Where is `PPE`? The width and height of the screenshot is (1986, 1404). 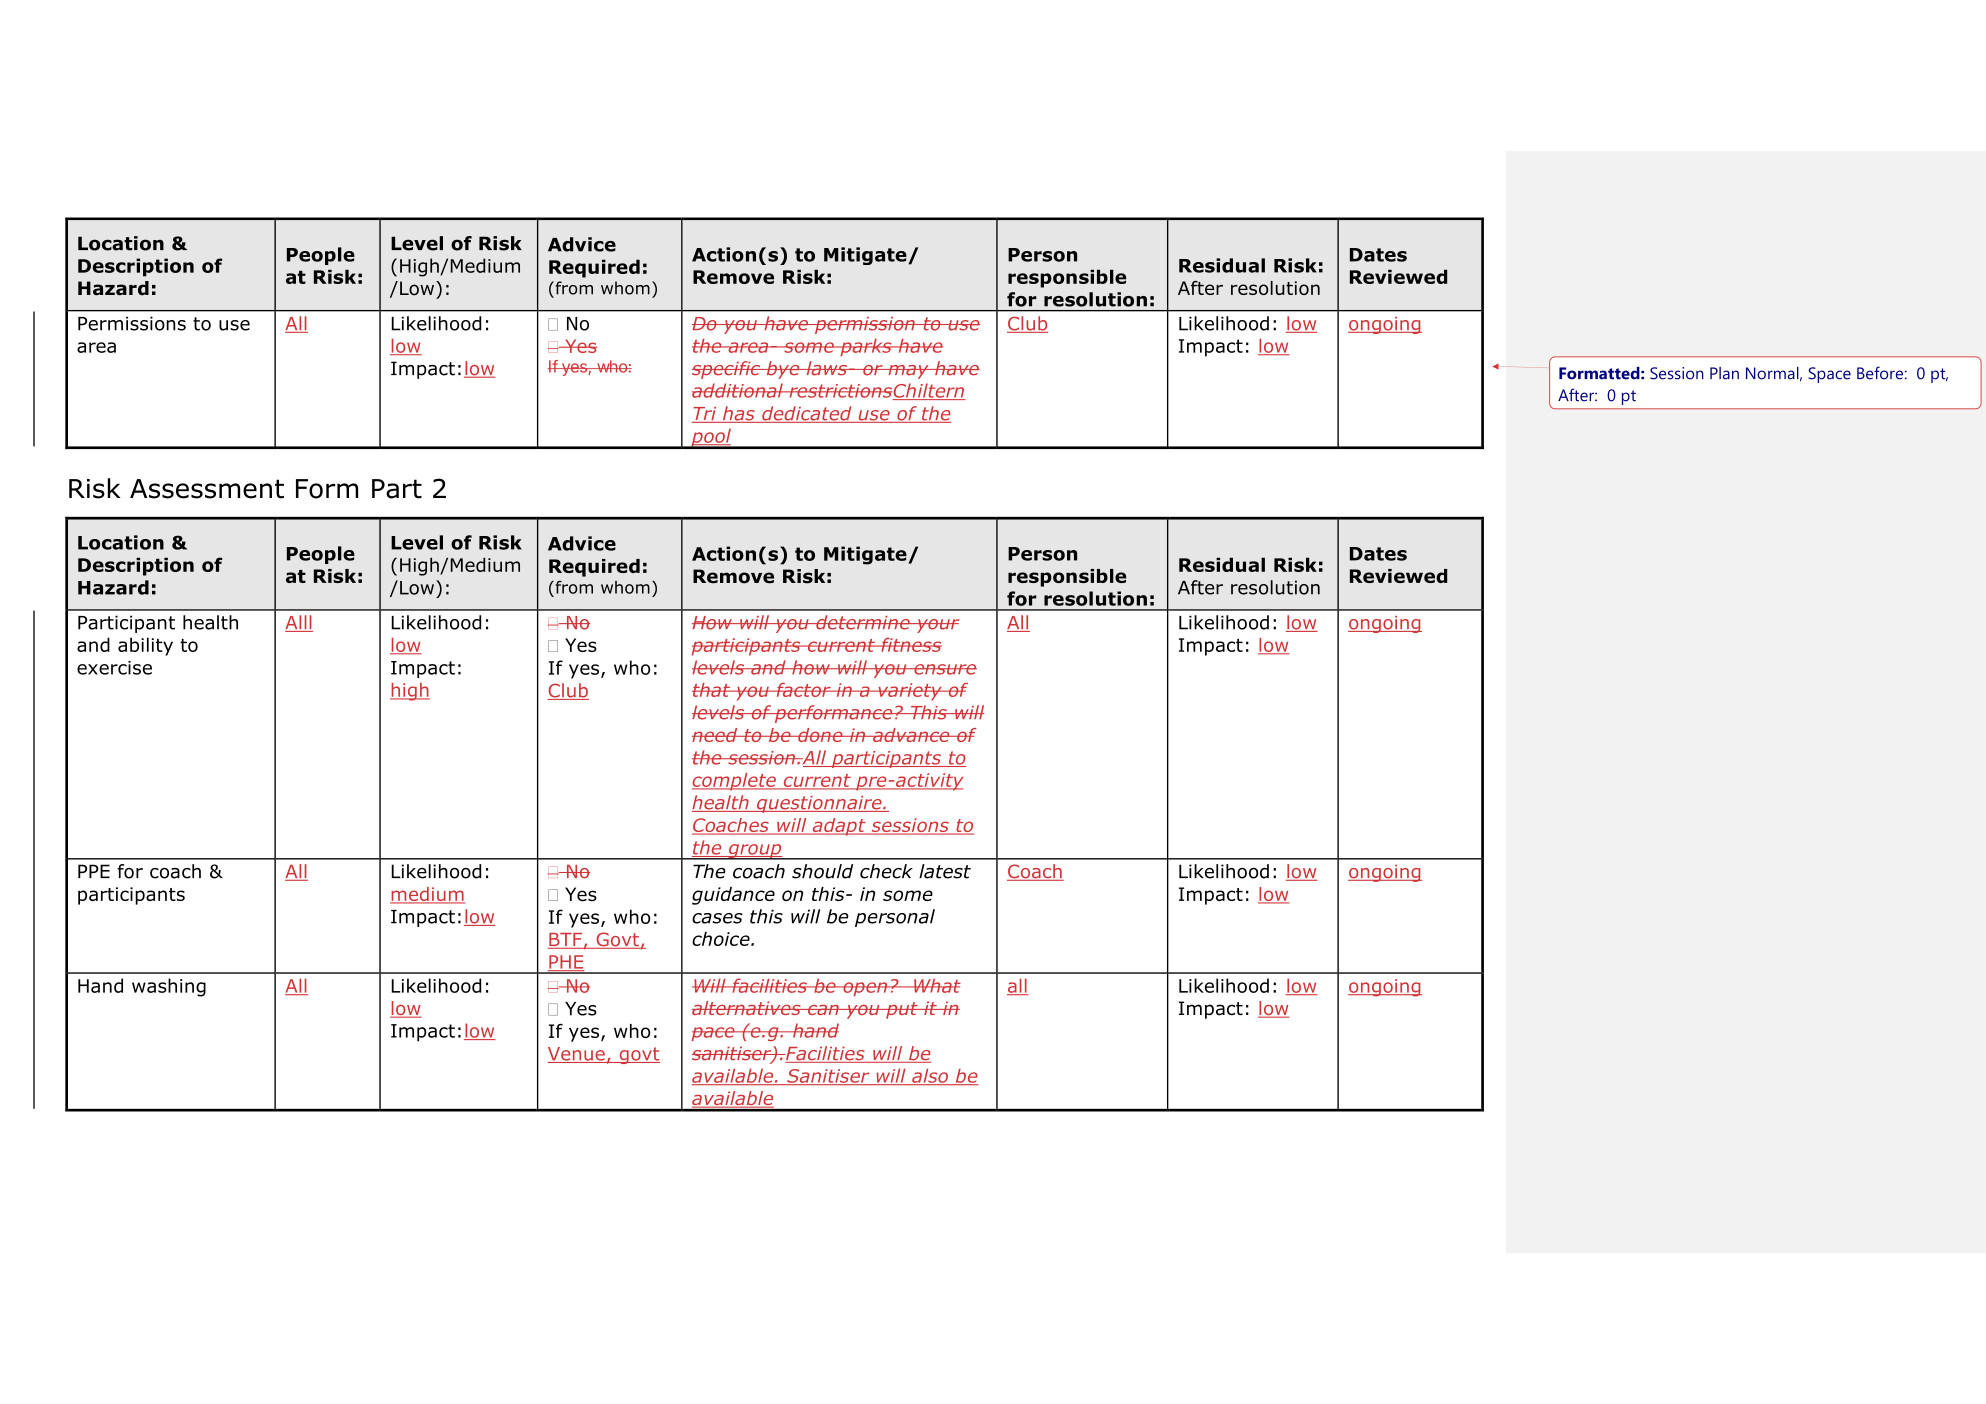
PPE is located at coordinates (94, 871).
